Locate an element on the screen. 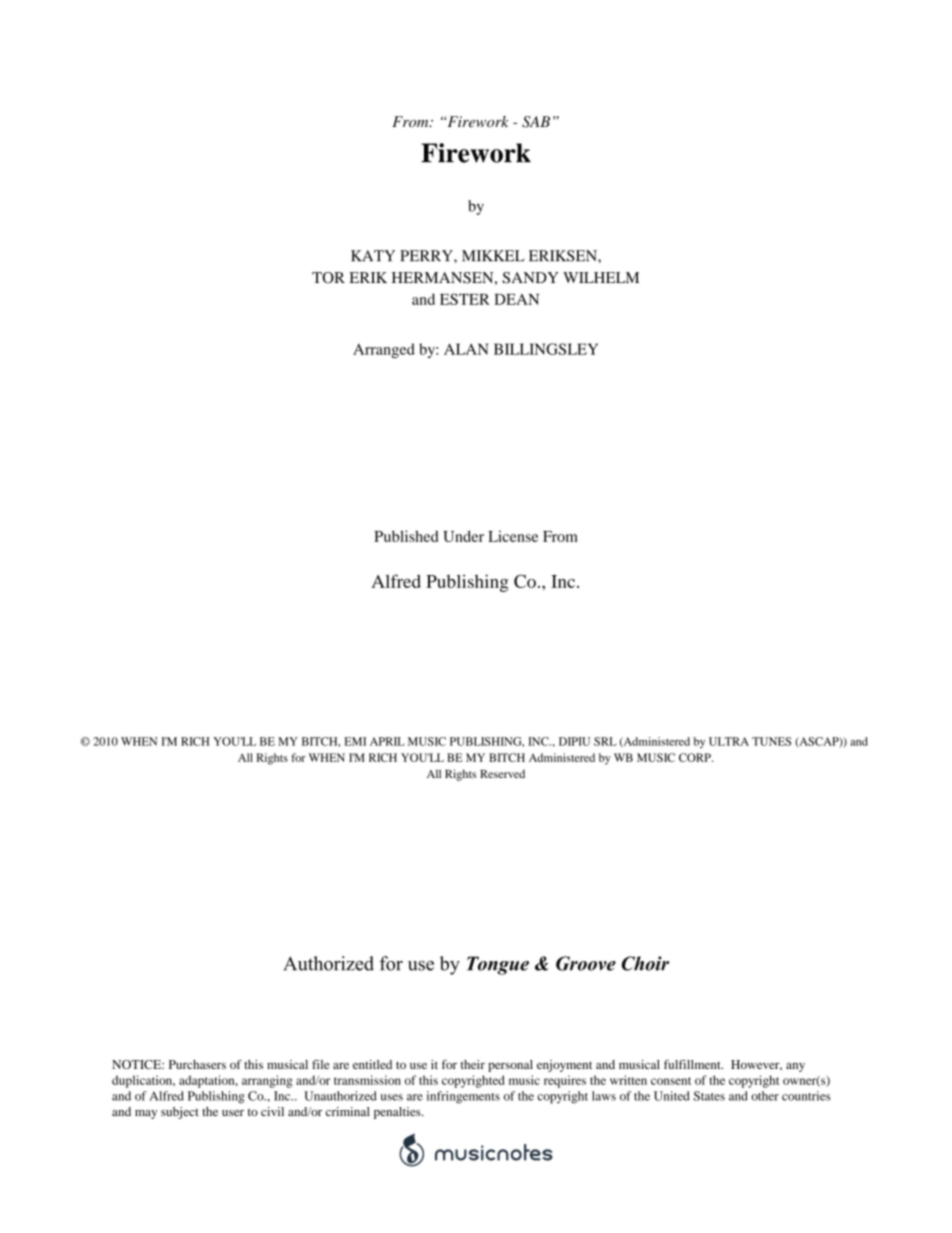 The height and width of the screenshot is (1233, 952). WILHELM is located at coordinates (601, 277).
